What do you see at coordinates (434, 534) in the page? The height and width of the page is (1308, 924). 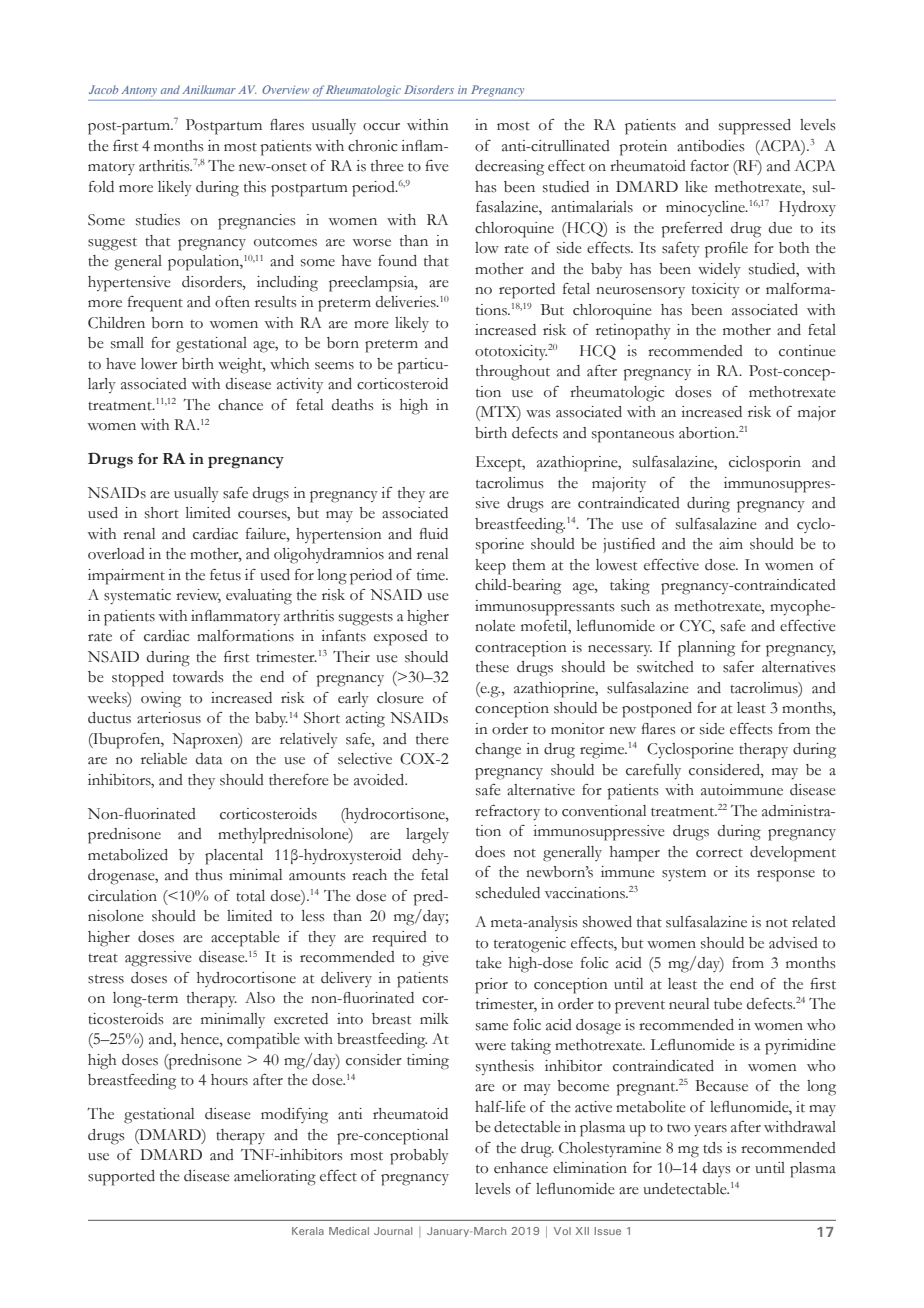 I see `fluid` at bounding box center [434, 534].
